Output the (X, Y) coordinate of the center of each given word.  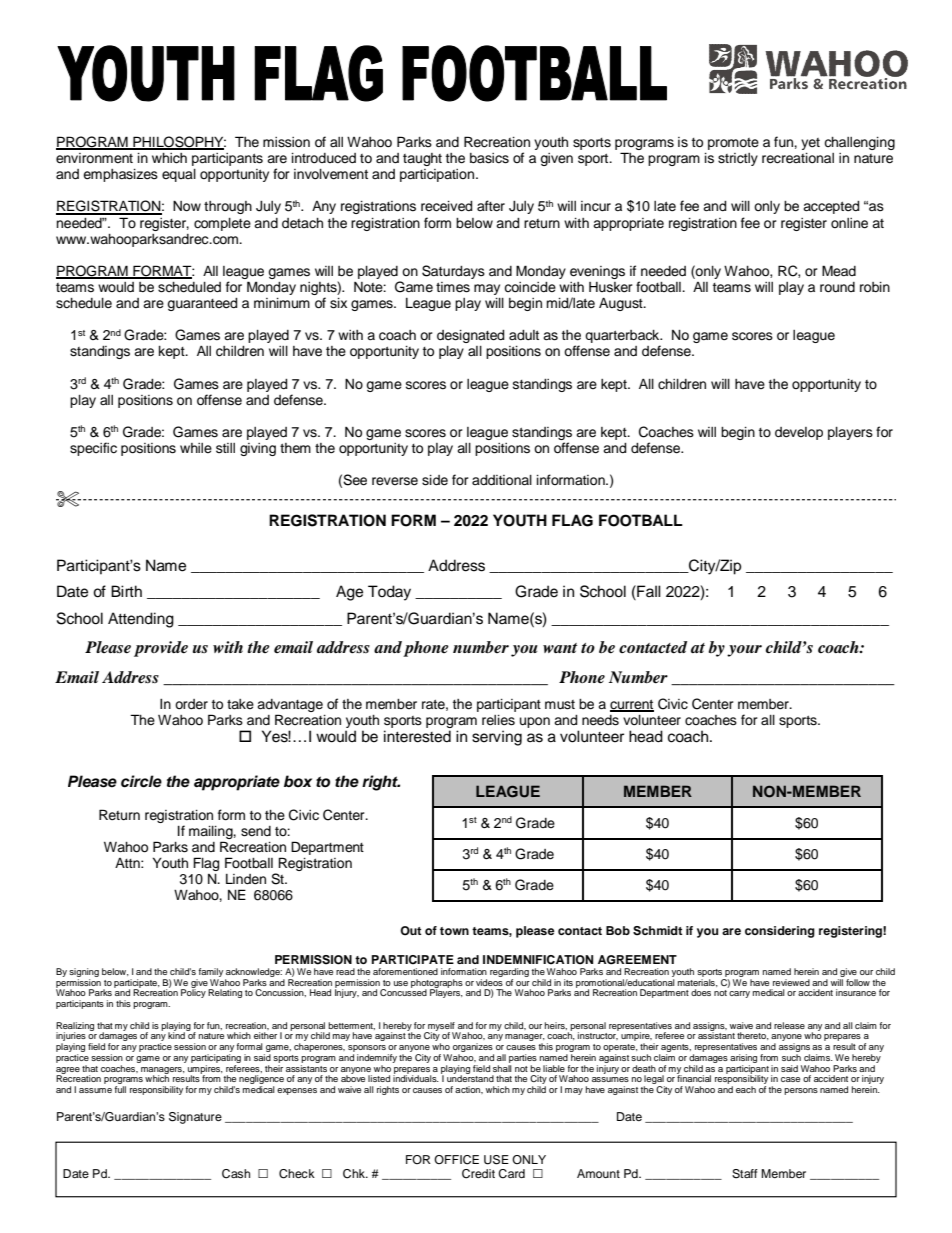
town (454, 931)
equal (179, 175)
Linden (246, 879)
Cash (236, 1174)
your (744, 651)
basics (489, 158)
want (560, 648)
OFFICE (456, 1160)
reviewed (791, 982)
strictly (738, 159)
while (196, 448)
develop (799, 433)
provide (161, 649)
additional (502, 480)
